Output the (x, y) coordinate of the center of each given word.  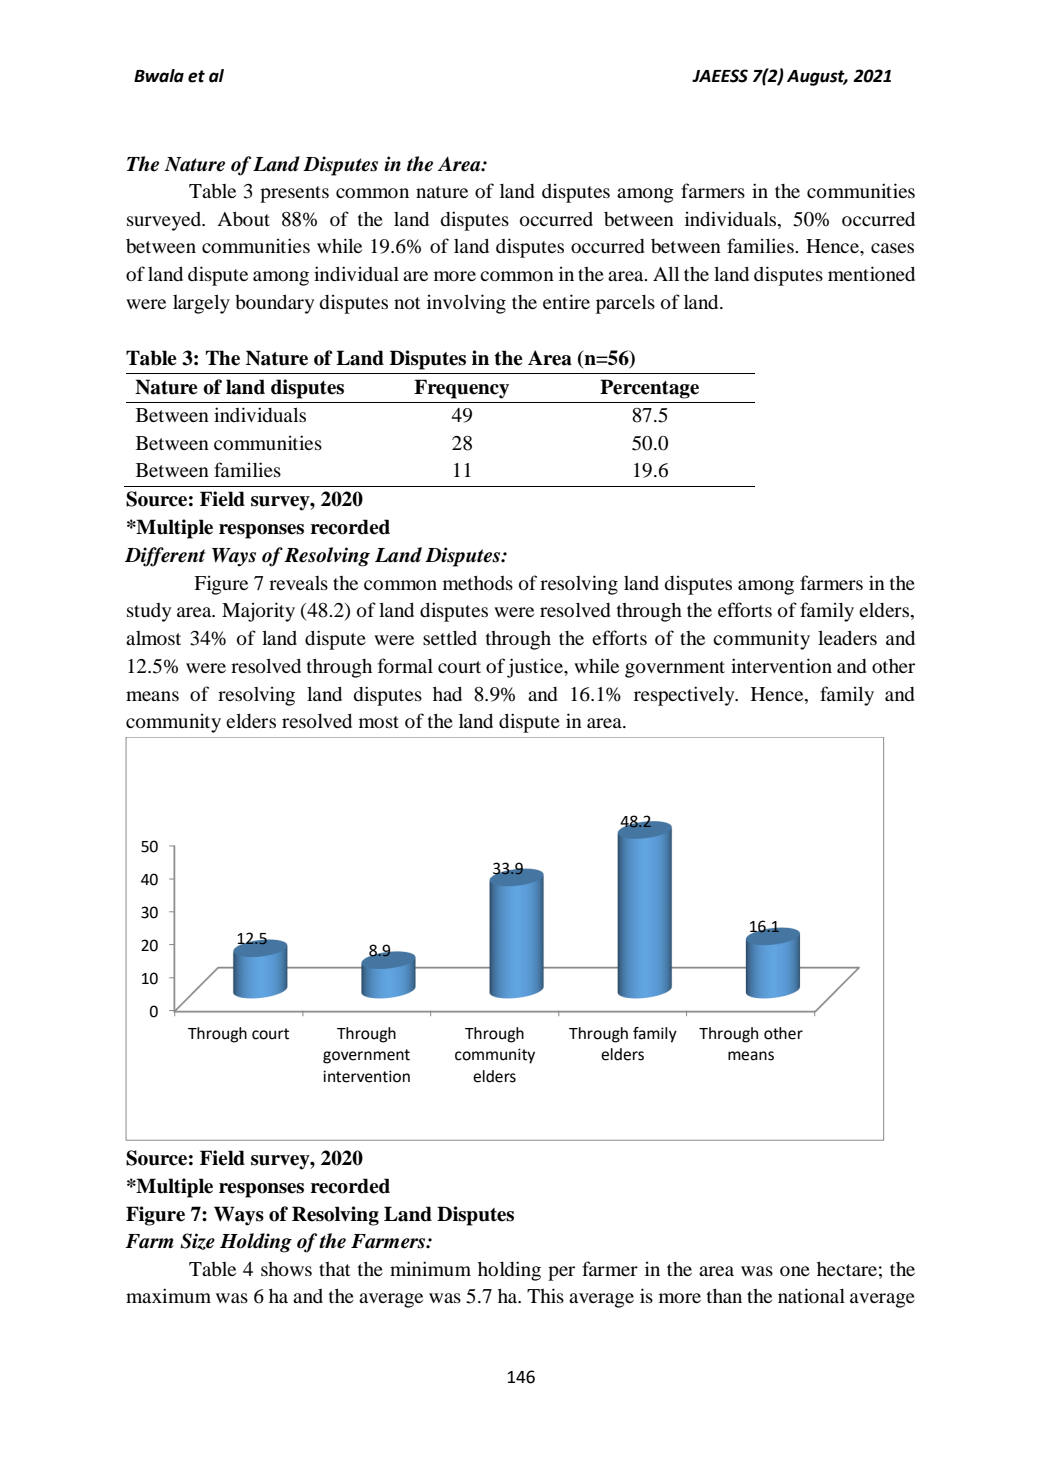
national (811, 1295)
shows (286, 1269)
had (447, 693)
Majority (258, 612)
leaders (847, 637)
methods (478, 582)
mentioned (871, 273)
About (243, 218)
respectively (685, 696)
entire (566, 301)
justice (536, 668)
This (545, 1295)
